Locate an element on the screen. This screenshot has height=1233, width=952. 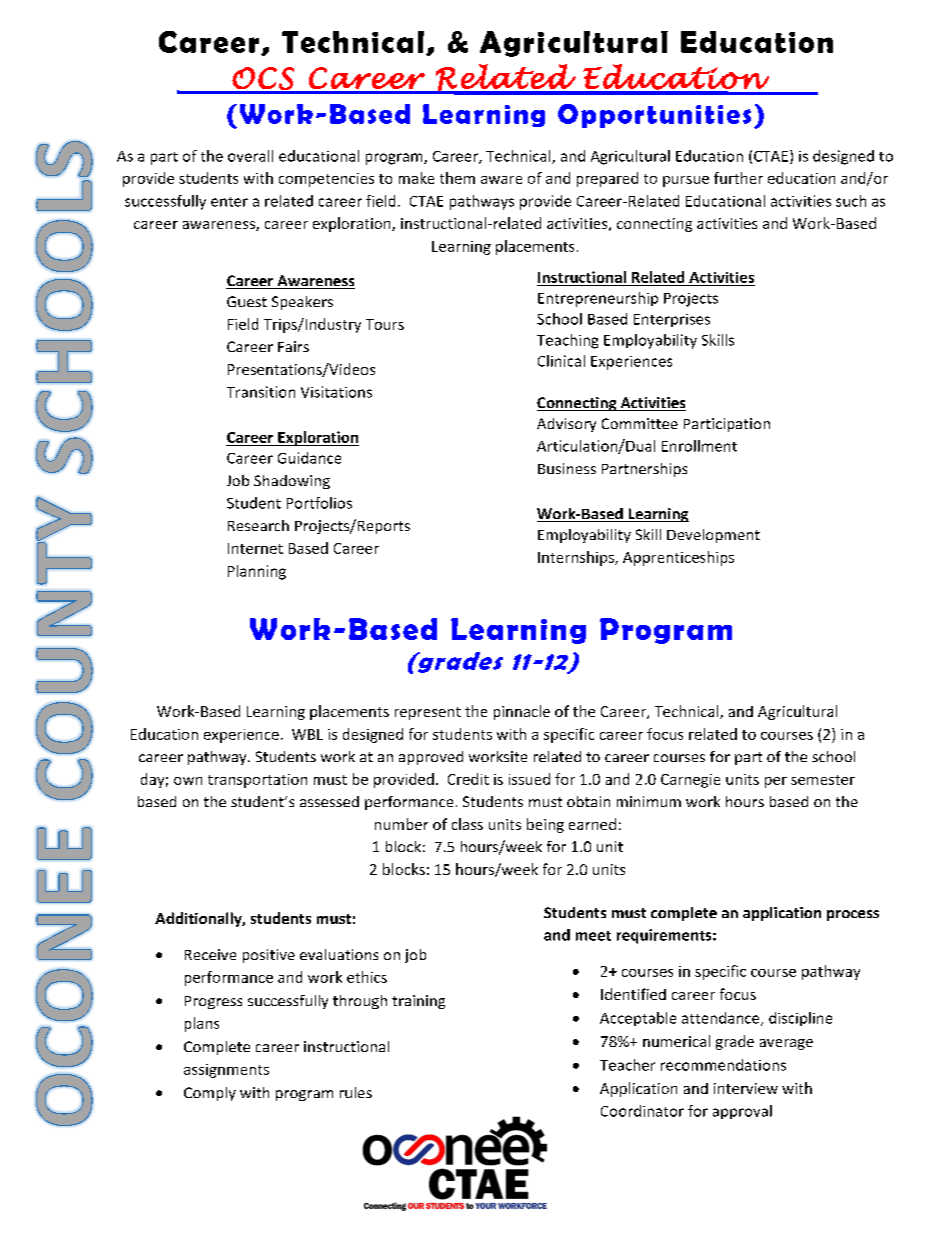
them is located at coordinates (457, 178).
